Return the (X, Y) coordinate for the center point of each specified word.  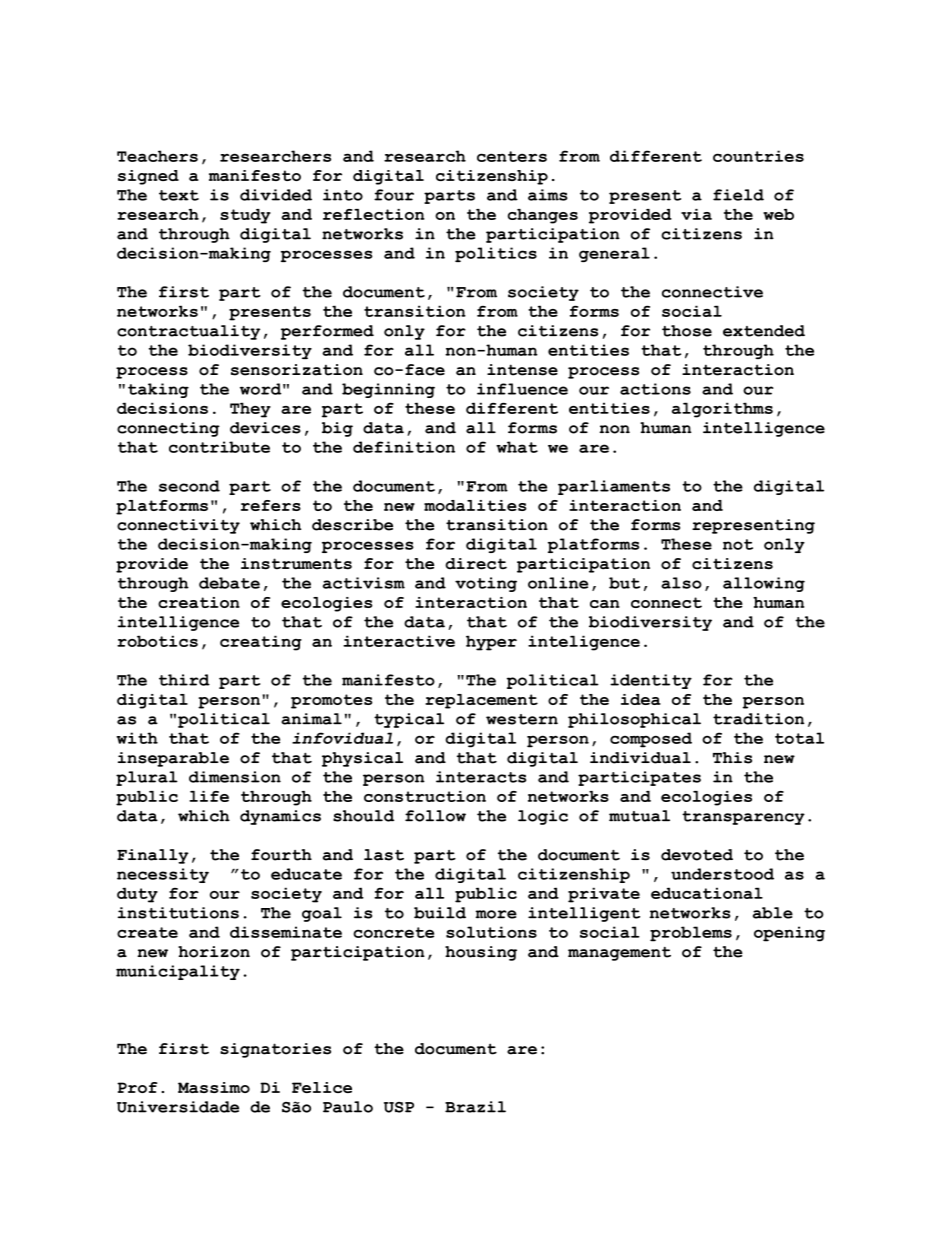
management (619, 954)
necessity (163, 875)
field (738, 195)
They (250, 410)
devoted (697, 855)
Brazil (475, 1107)
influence (522, 389)
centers (512, 156)
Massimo (214, 1087)
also (681, 583)
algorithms (722, 410)
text (179, 195)
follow (435, 816)
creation (199, 602)
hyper (491, 643)
